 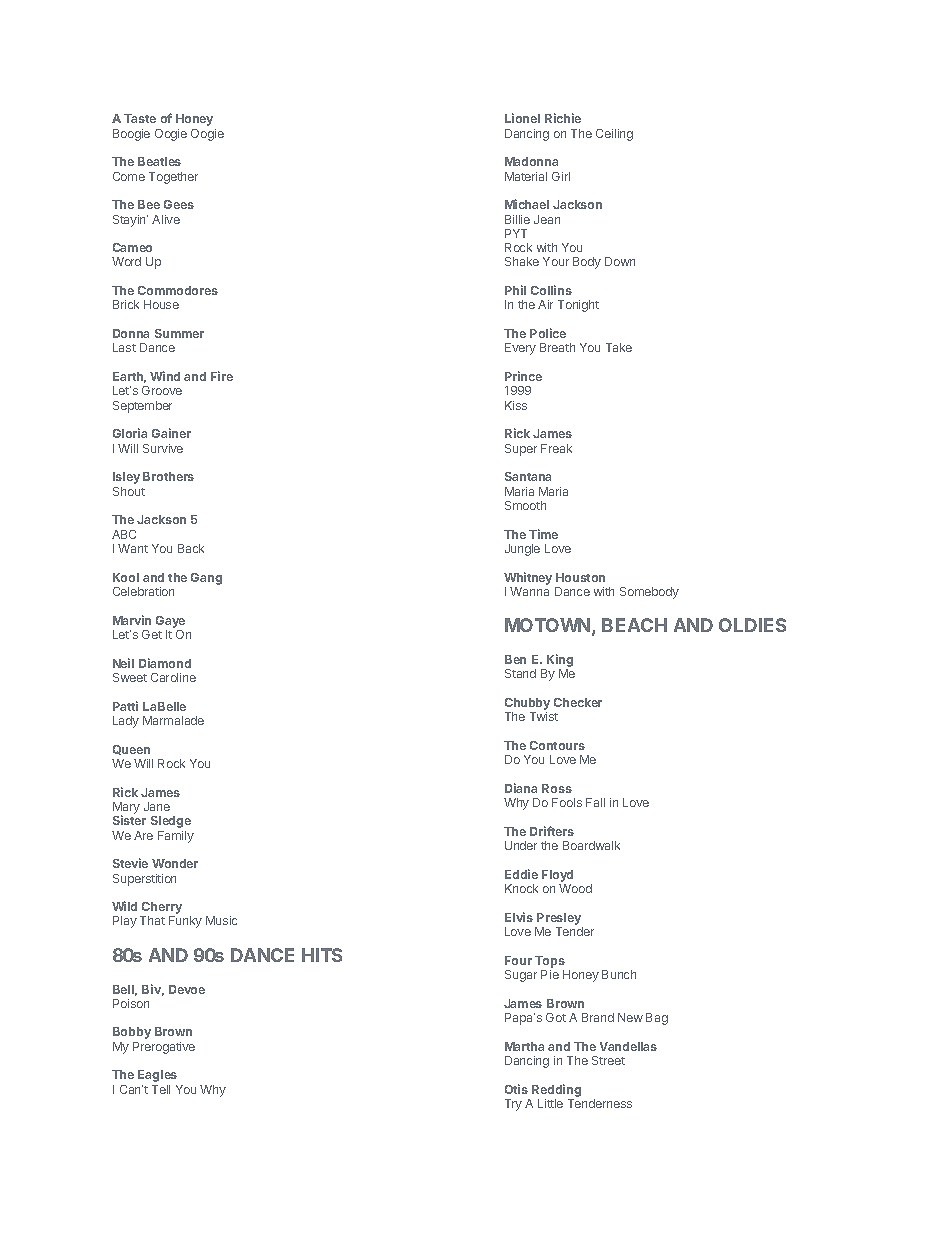 What do you see at coordinates (608, 1060) in the image?
I see `Street` at bounding box center [608, 1060].
